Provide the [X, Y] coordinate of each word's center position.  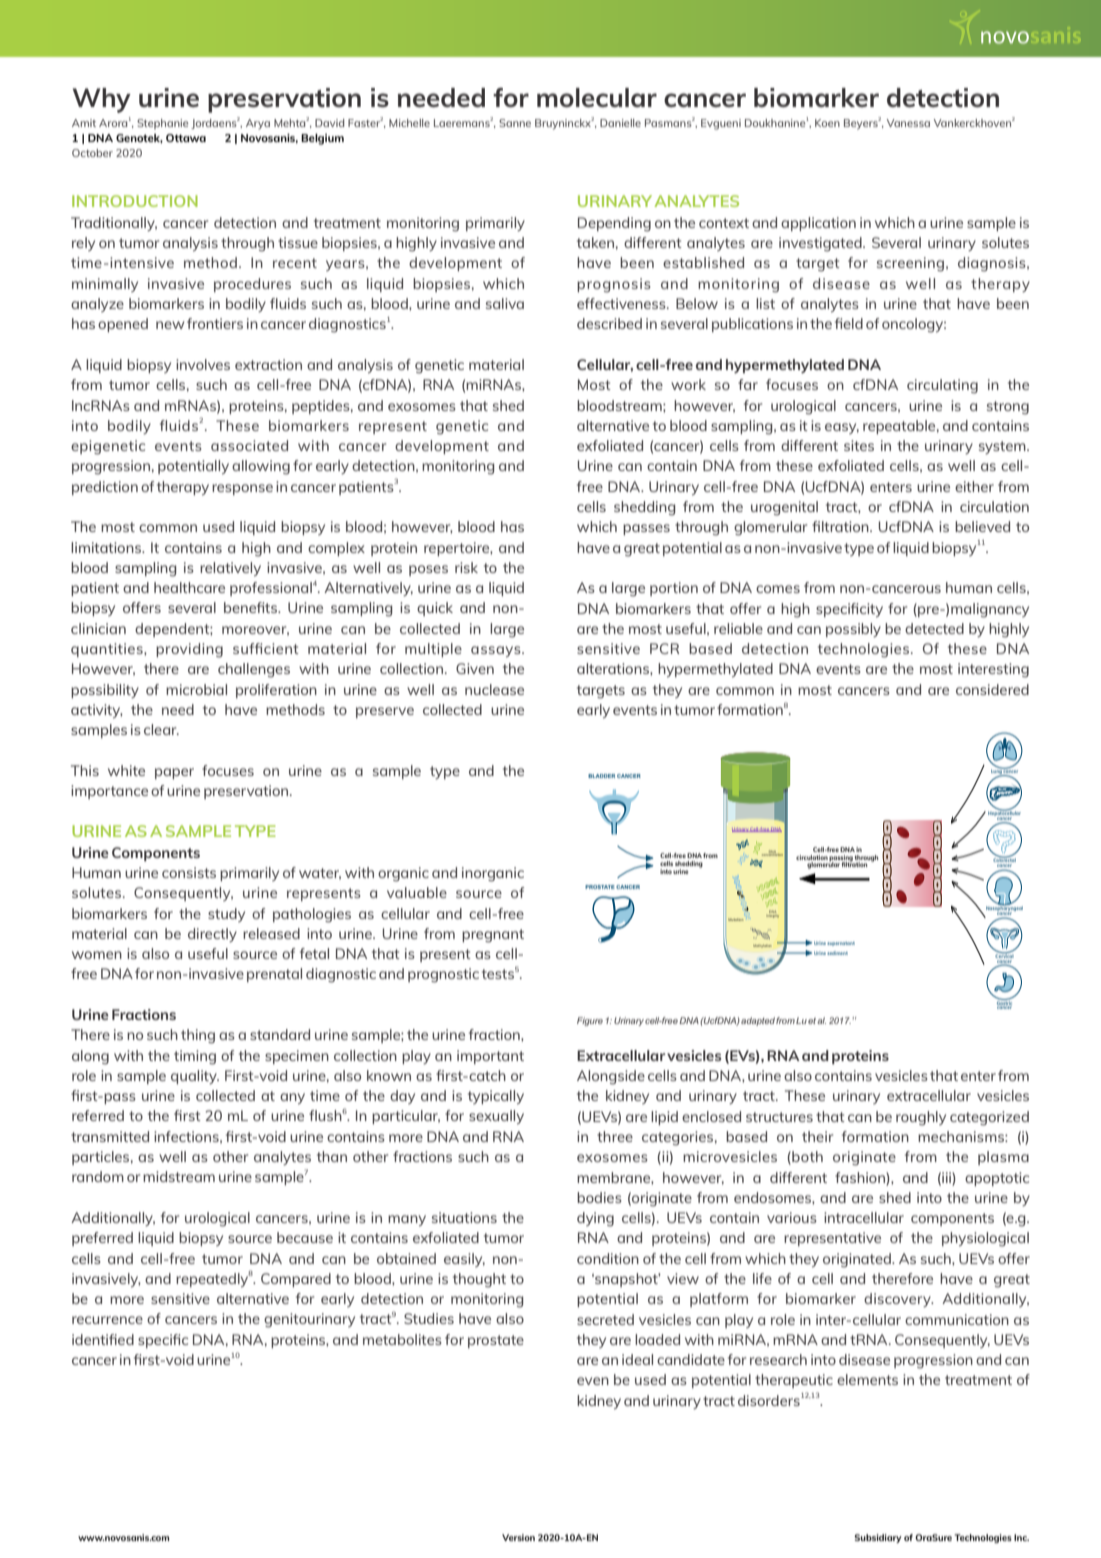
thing [198, 1036]
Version [518, 1537]
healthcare [189, 587]
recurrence [107, 1320]
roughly [921, 1118]
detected [934, 628]
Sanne [515, 123]
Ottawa [186, 138]
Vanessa [908, 123]
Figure [590, 1021]
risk [466, 567]
